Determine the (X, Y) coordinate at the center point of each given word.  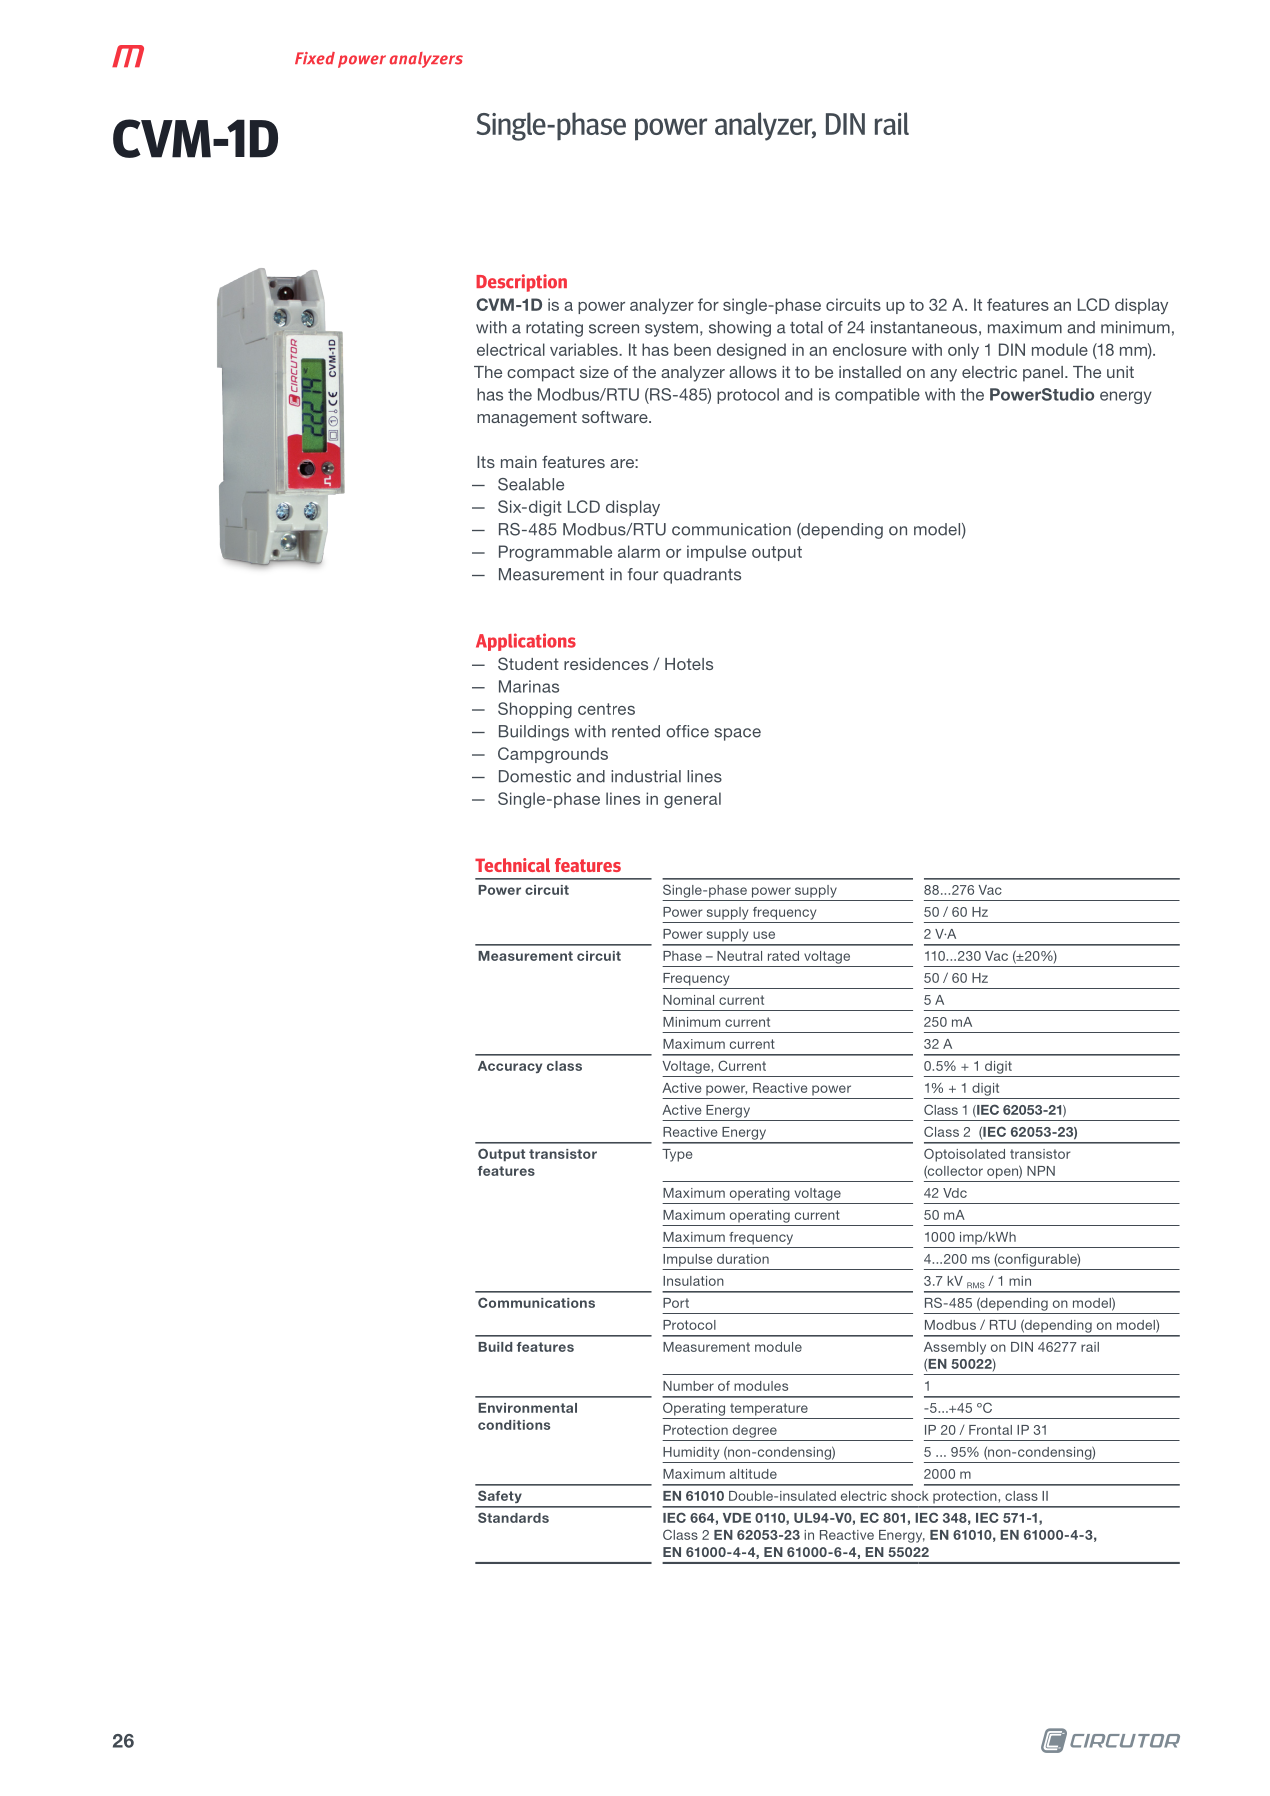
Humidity (691, 1453)
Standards (513, 1517)
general (692, 800)
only (963, 351)
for (708, 304)
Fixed (315, 58)
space (738, 734)
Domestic (535, 776)
